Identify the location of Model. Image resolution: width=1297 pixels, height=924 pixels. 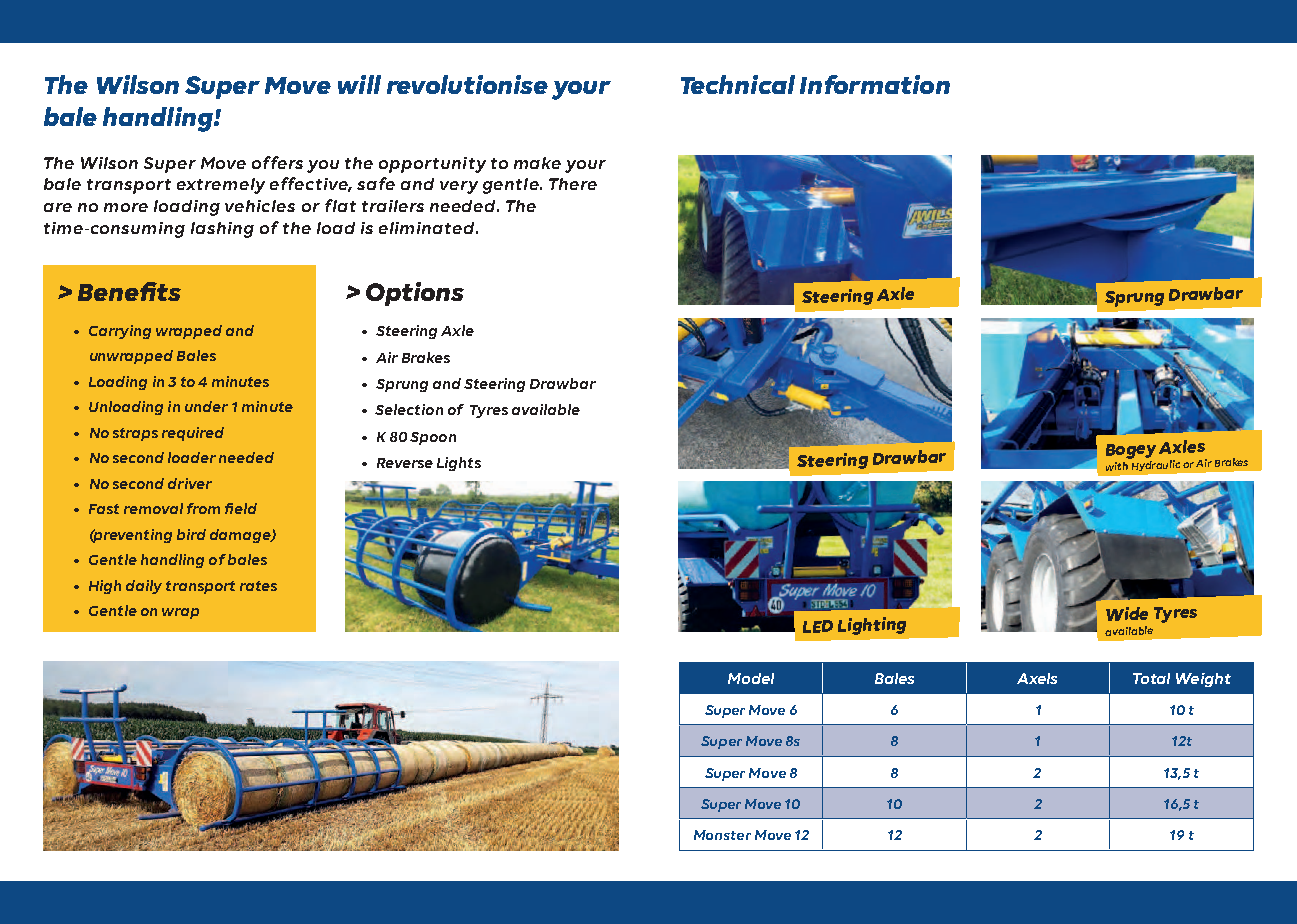
(751, 678).
